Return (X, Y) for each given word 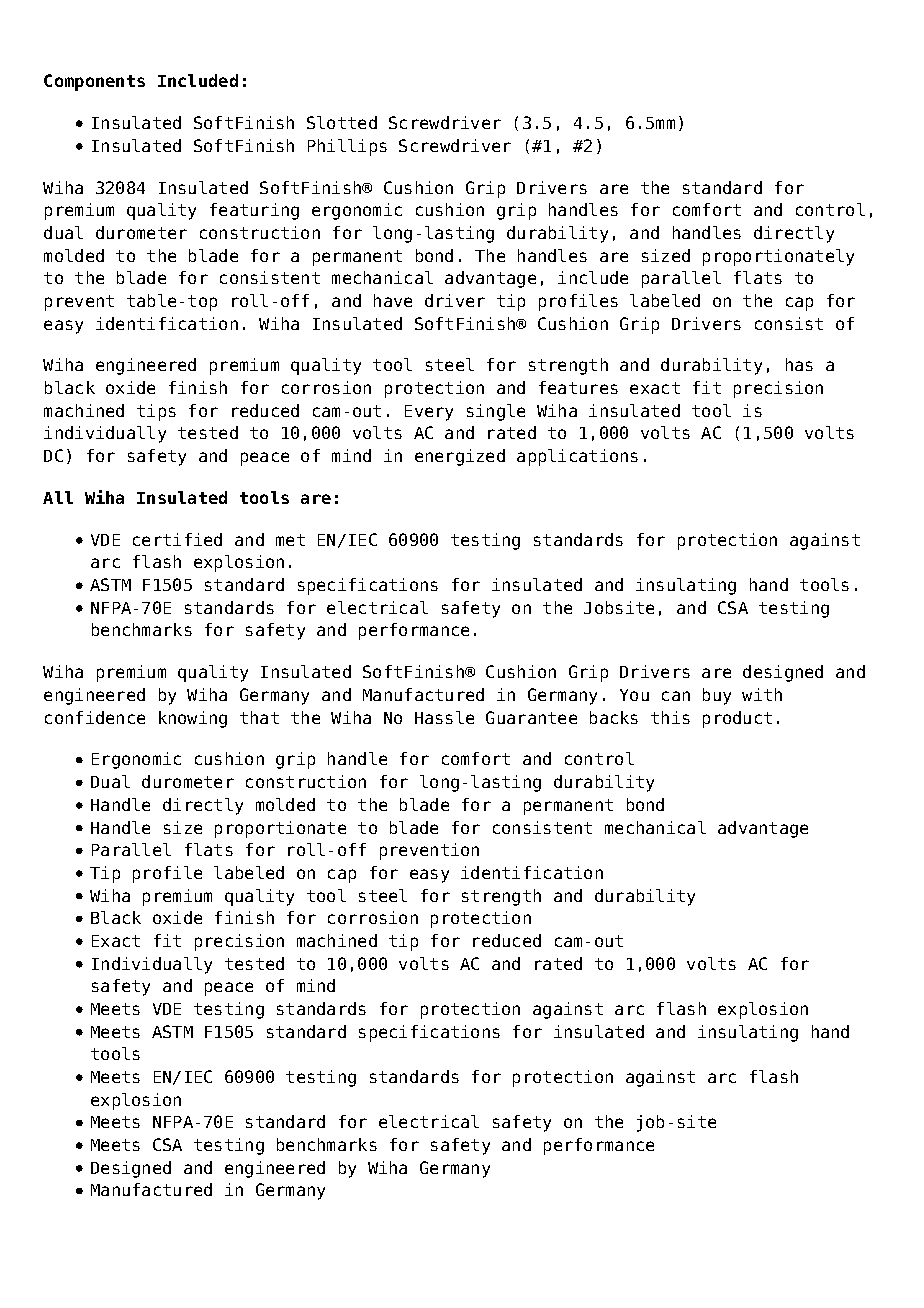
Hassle (444, 717)
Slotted (342, 122)
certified (177, 539)
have (393, 300)
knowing (193, 719)
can (676, 696)
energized (460, 457)
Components (94, 82)
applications (577, 457)
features (578, 387)
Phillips (347, 147)
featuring (254, 211)
